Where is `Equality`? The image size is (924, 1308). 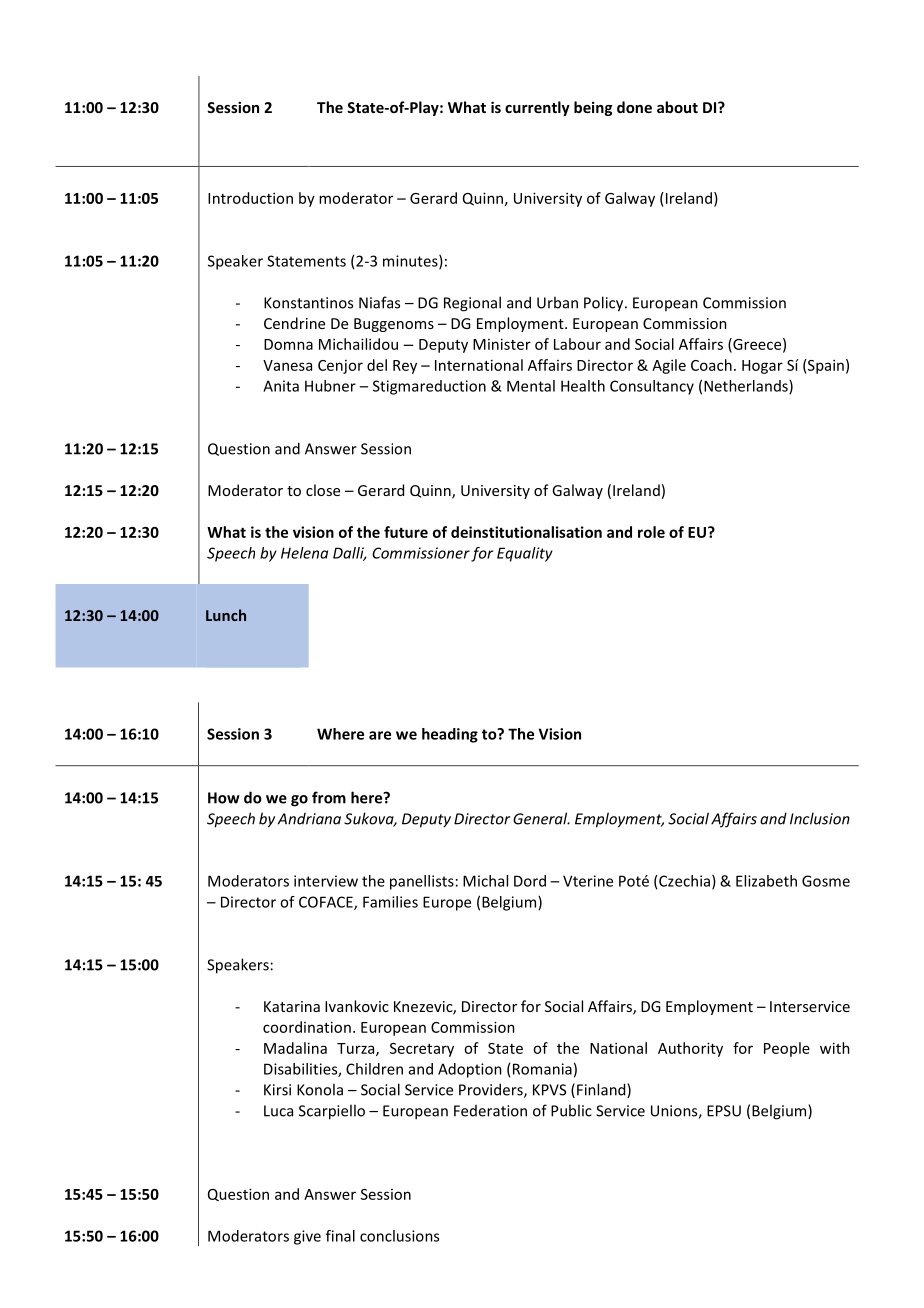
Equality is located at coordinates (525, 554).
